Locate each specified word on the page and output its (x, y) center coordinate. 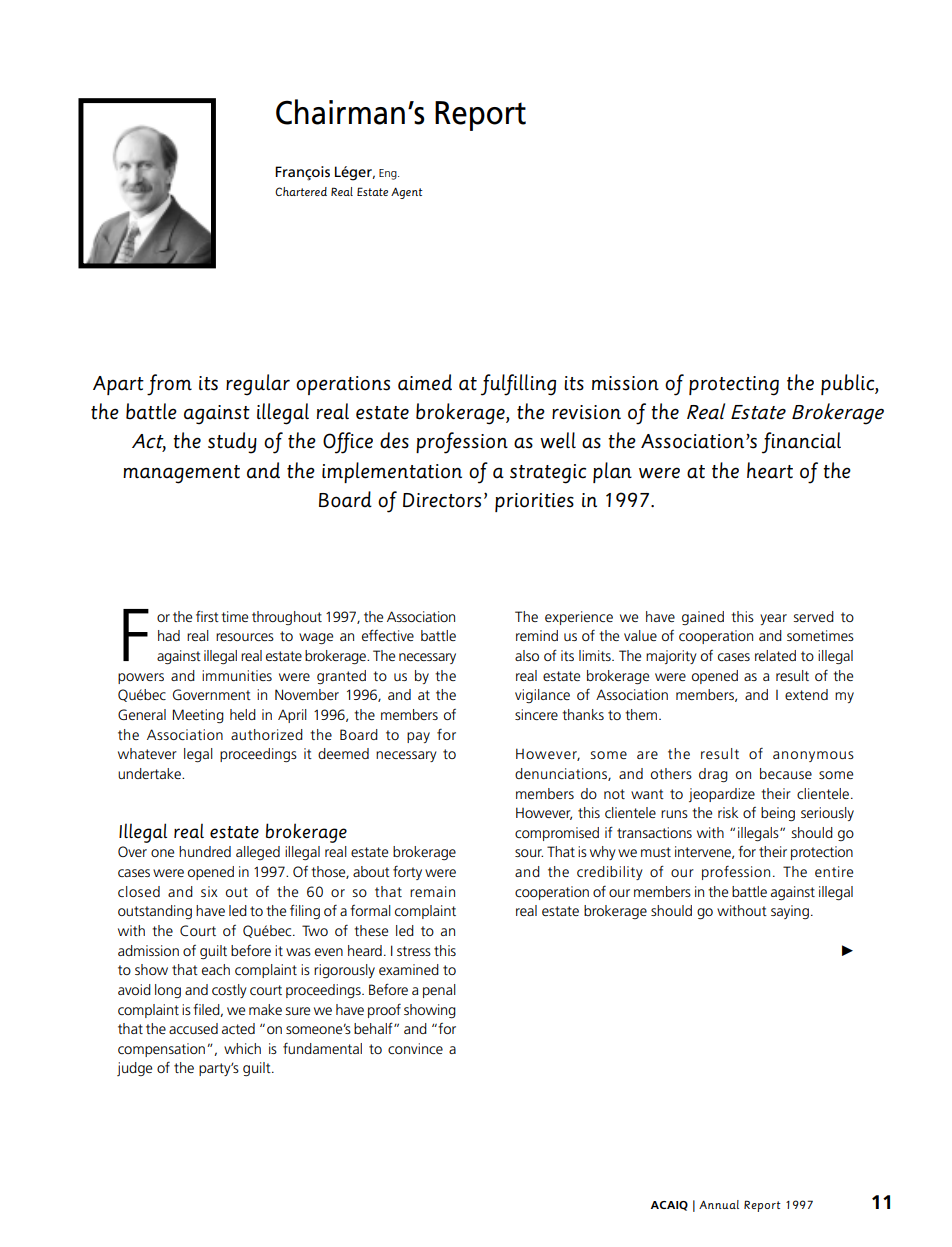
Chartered (301, 191)
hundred (205, 851)
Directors (442, 500)
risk (728, 812)
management (181, 474)
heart (770, 470)
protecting (734, 386)
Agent (407, 193)
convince (415, 1048)
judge (134, 1069)
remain (432, 891)
